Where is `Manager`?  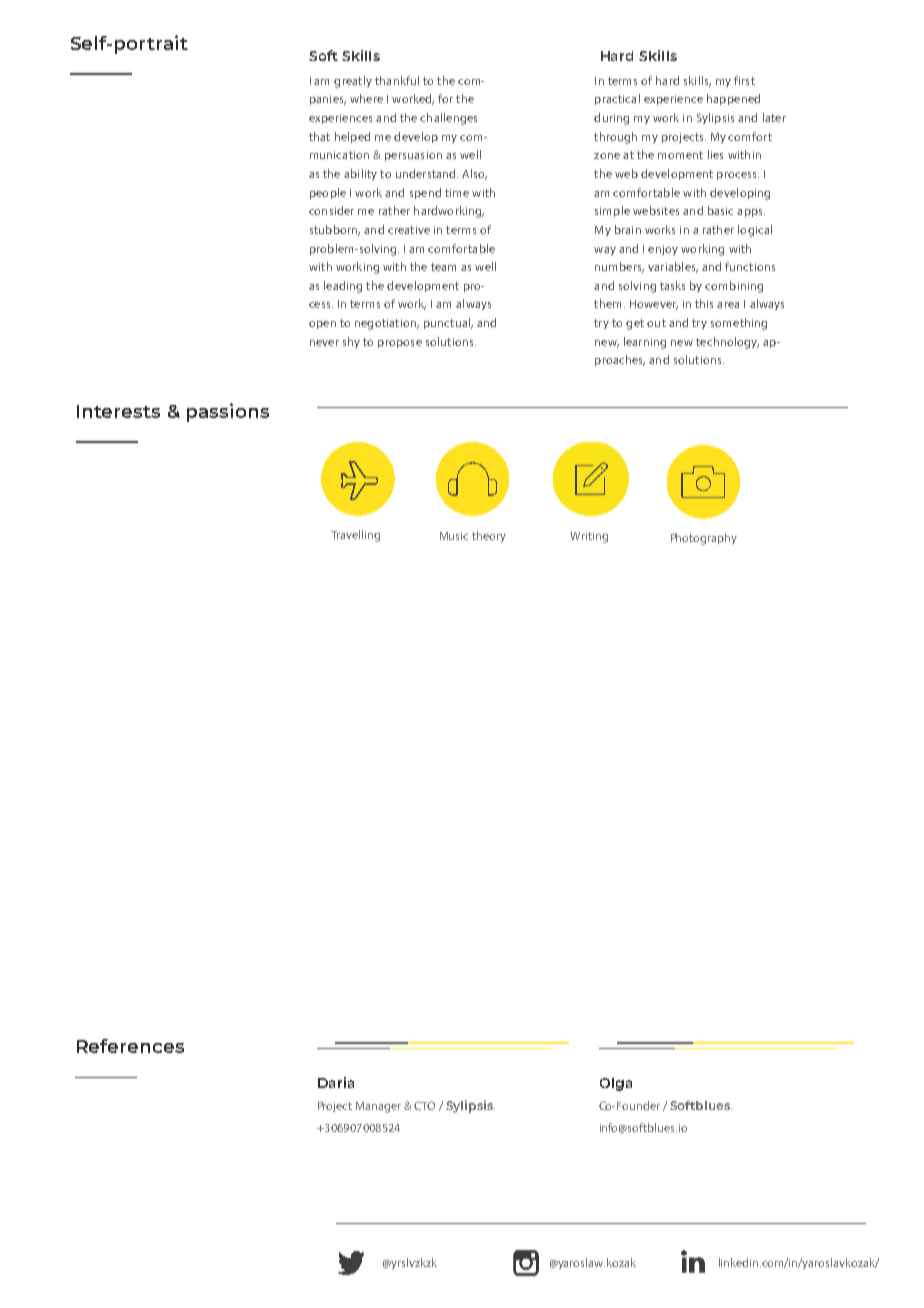 Manager is located at coordinates (378, 1107).
